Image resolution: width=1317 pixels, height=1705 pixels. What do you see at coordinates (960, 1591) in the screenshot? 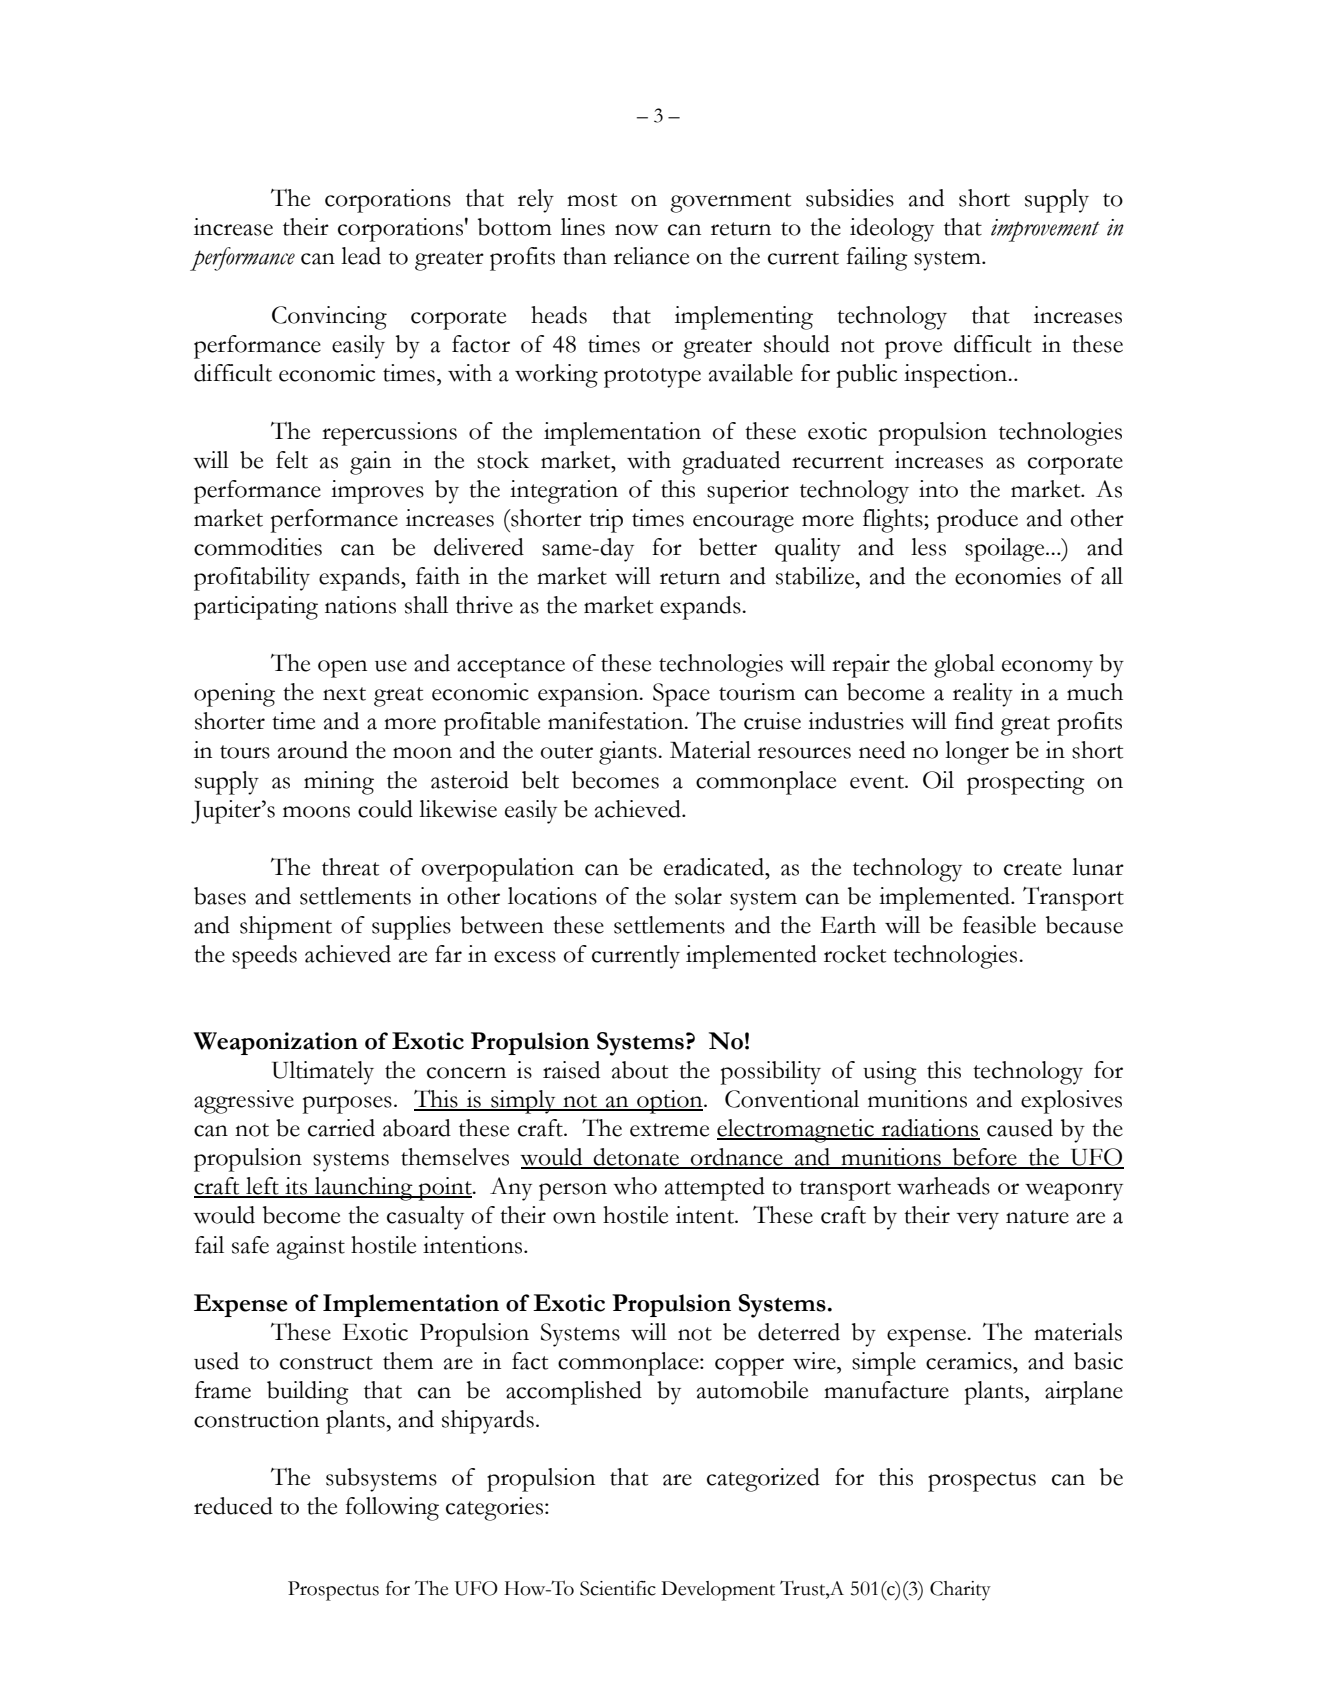
I see `Charity` at bounding box center [960, 1591].
